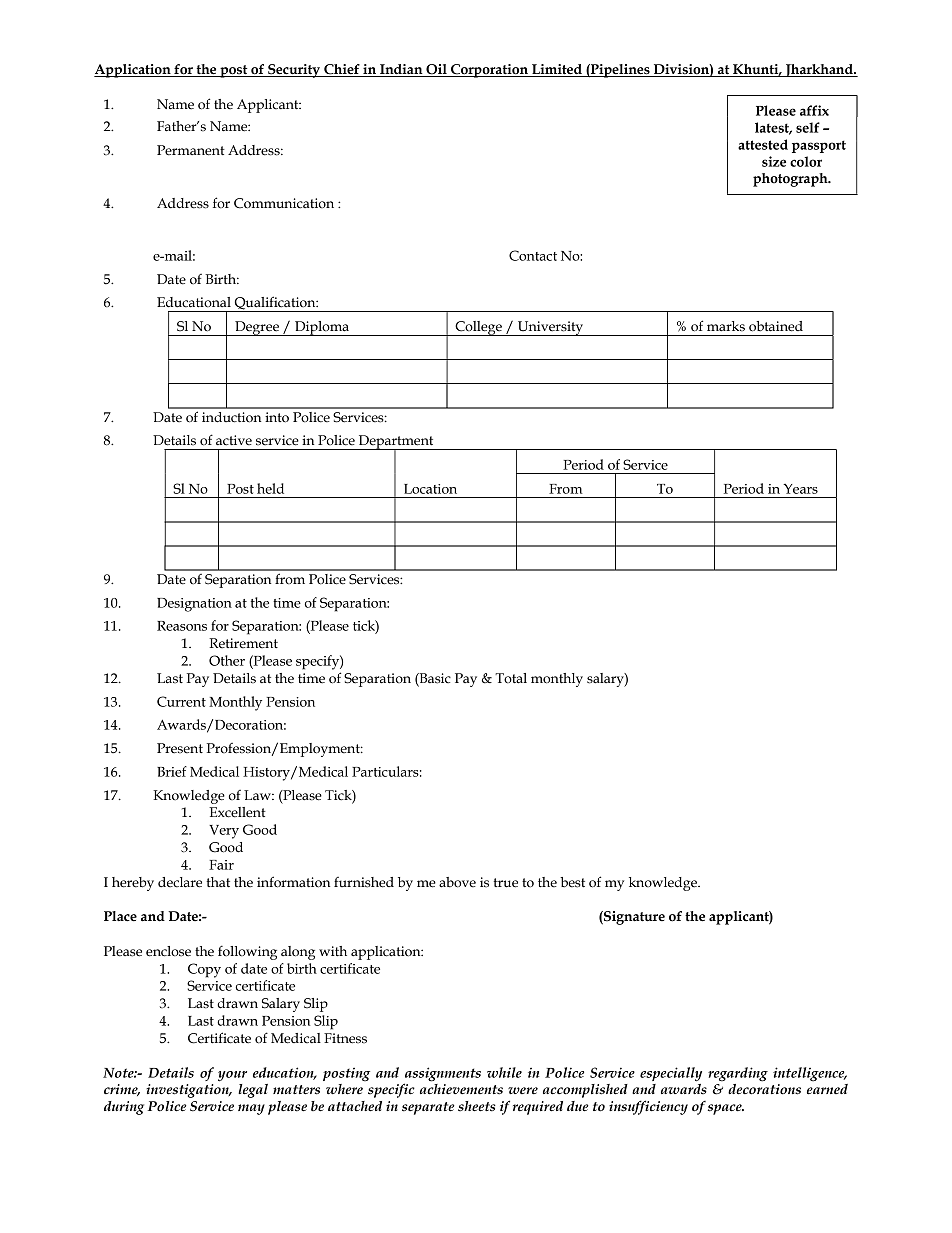 The height and width of the document is (1233, 952). I want to click on Total, so click(511, 678).
